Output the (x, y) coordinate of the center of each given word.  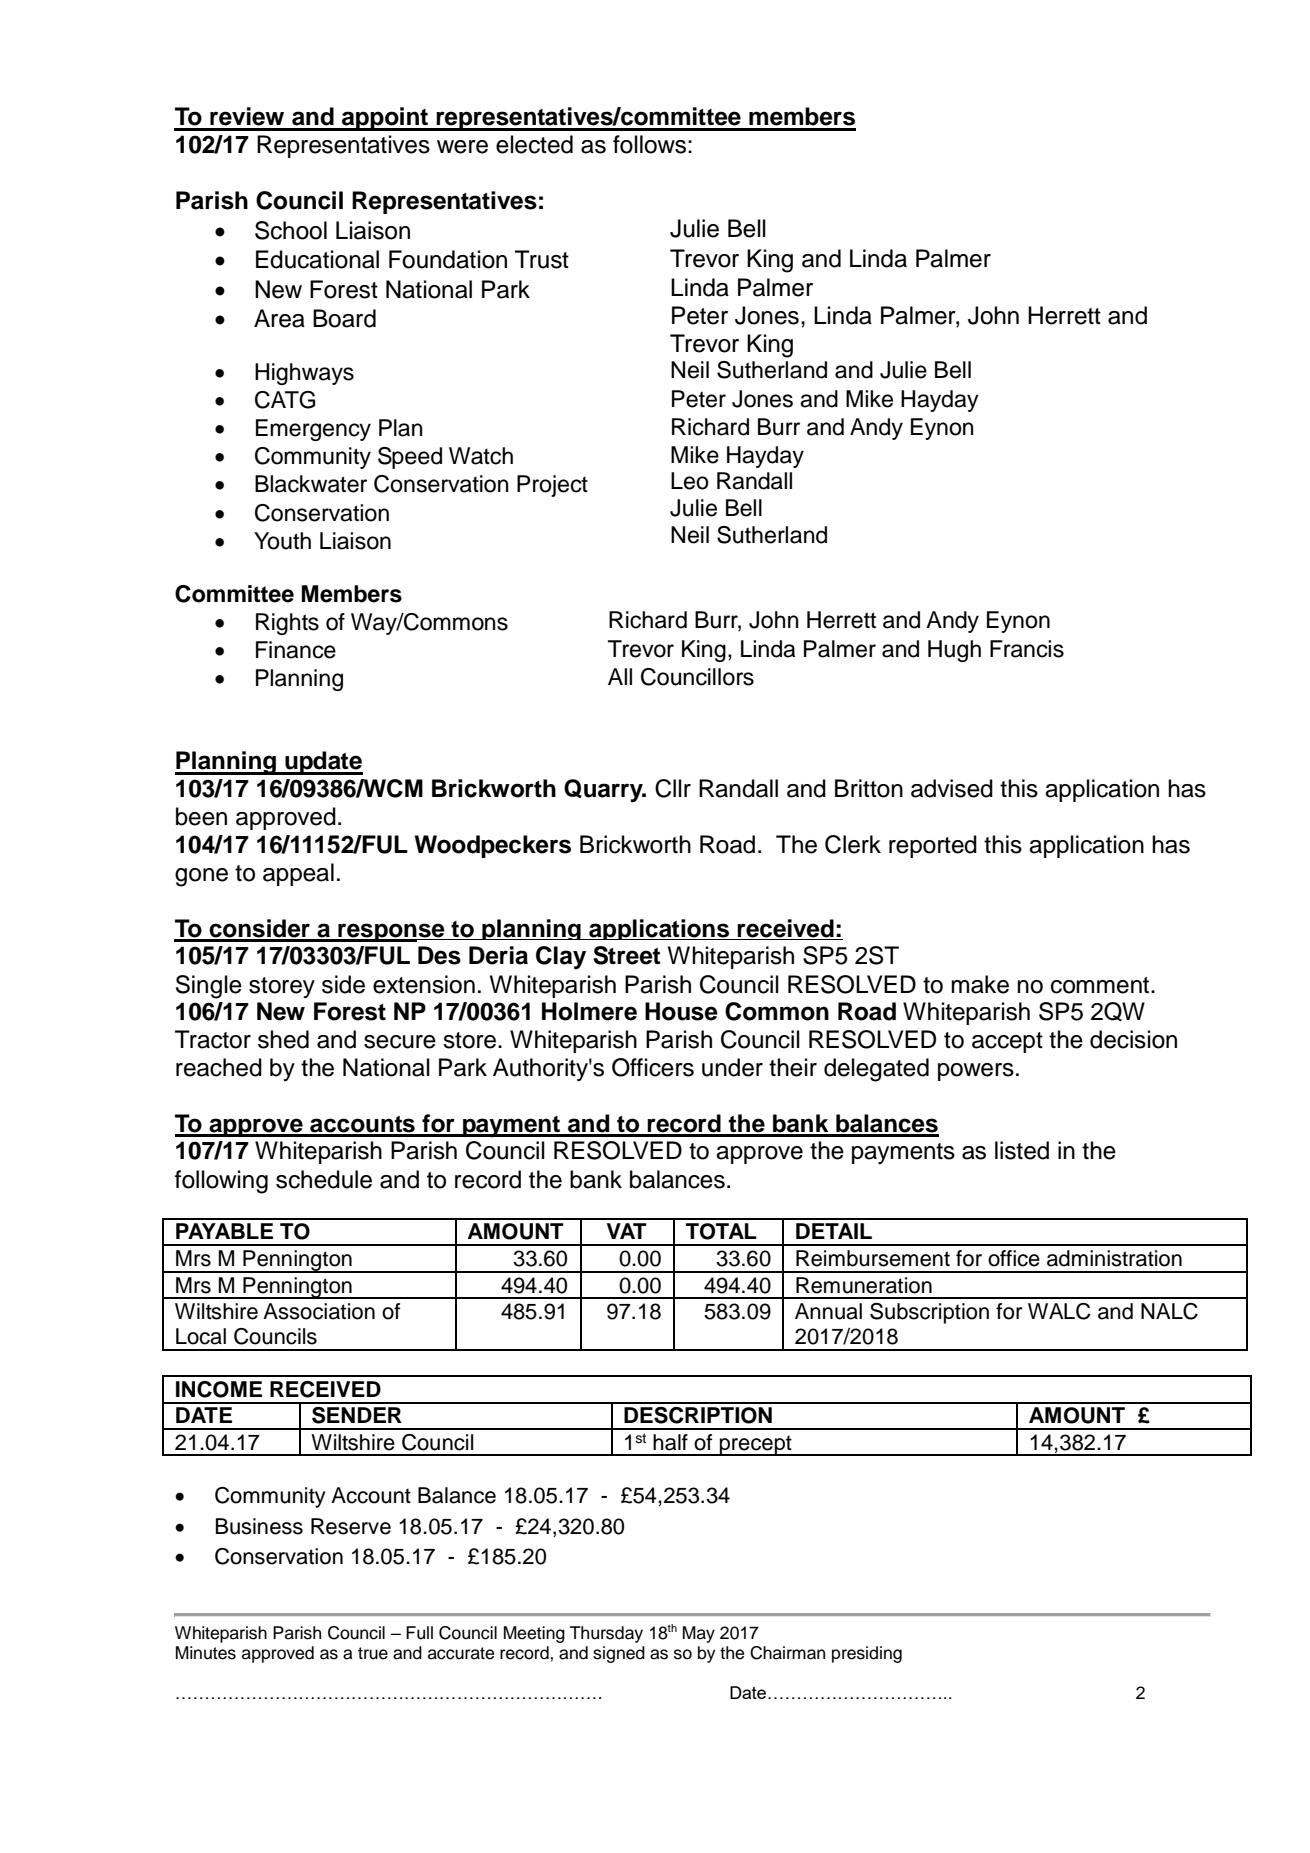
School (291, 230)
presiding (867, 1654)
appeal (298, 874)
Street (626, 955)
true (373, 1653)
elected (534, 144)
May (699, 1634)
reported (933, 846)
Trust (542, 259)
